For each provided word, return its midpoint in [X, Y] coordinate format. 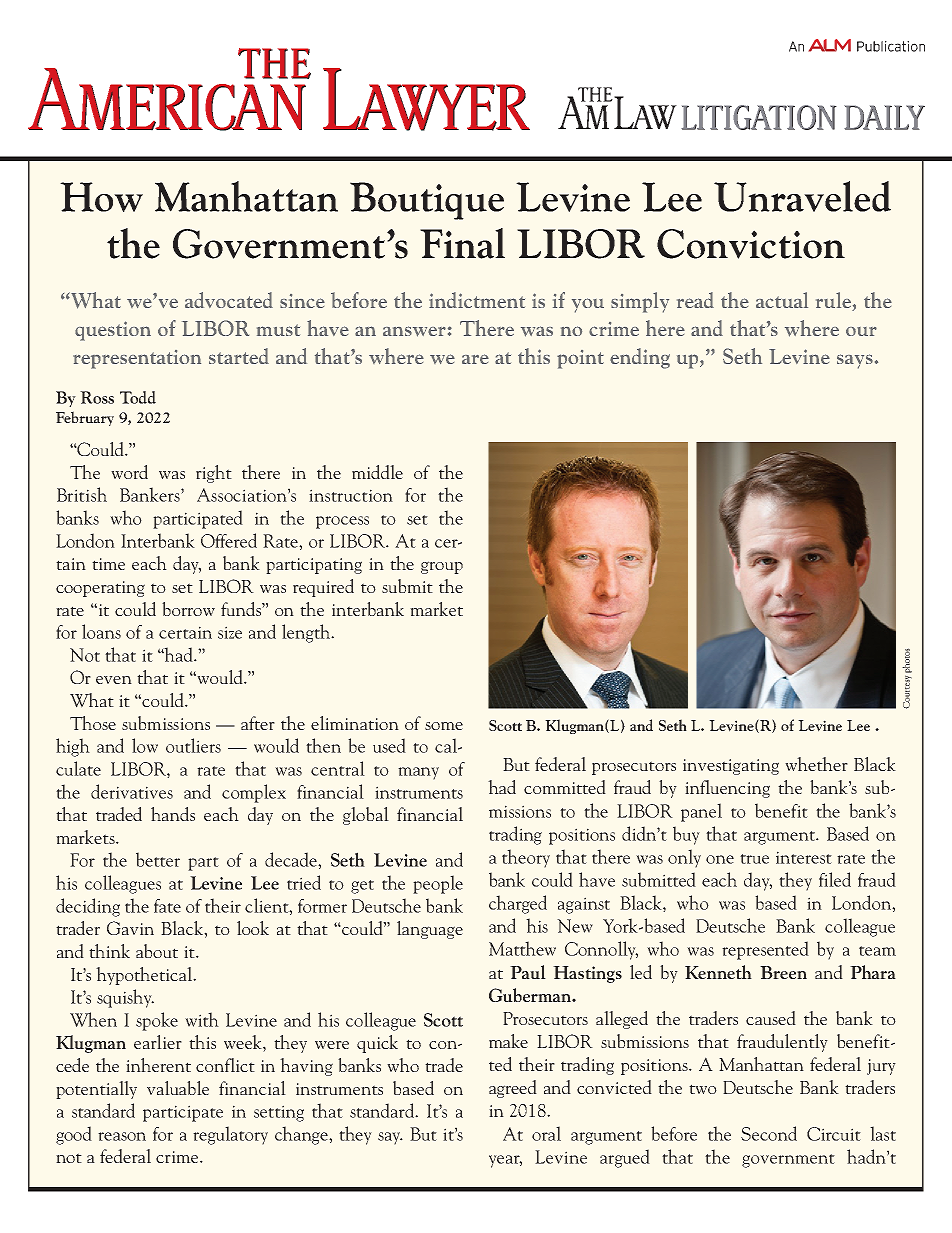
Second [769, 1133]
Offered [229, 540]
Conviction [751, 244]
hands [173, 814]
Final [462, 243]
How [101, 197]
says [855, 361]
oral [546, 1133]
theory [526, 858]
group [442, 567]
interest [804, 857]
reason [122, 1136]
